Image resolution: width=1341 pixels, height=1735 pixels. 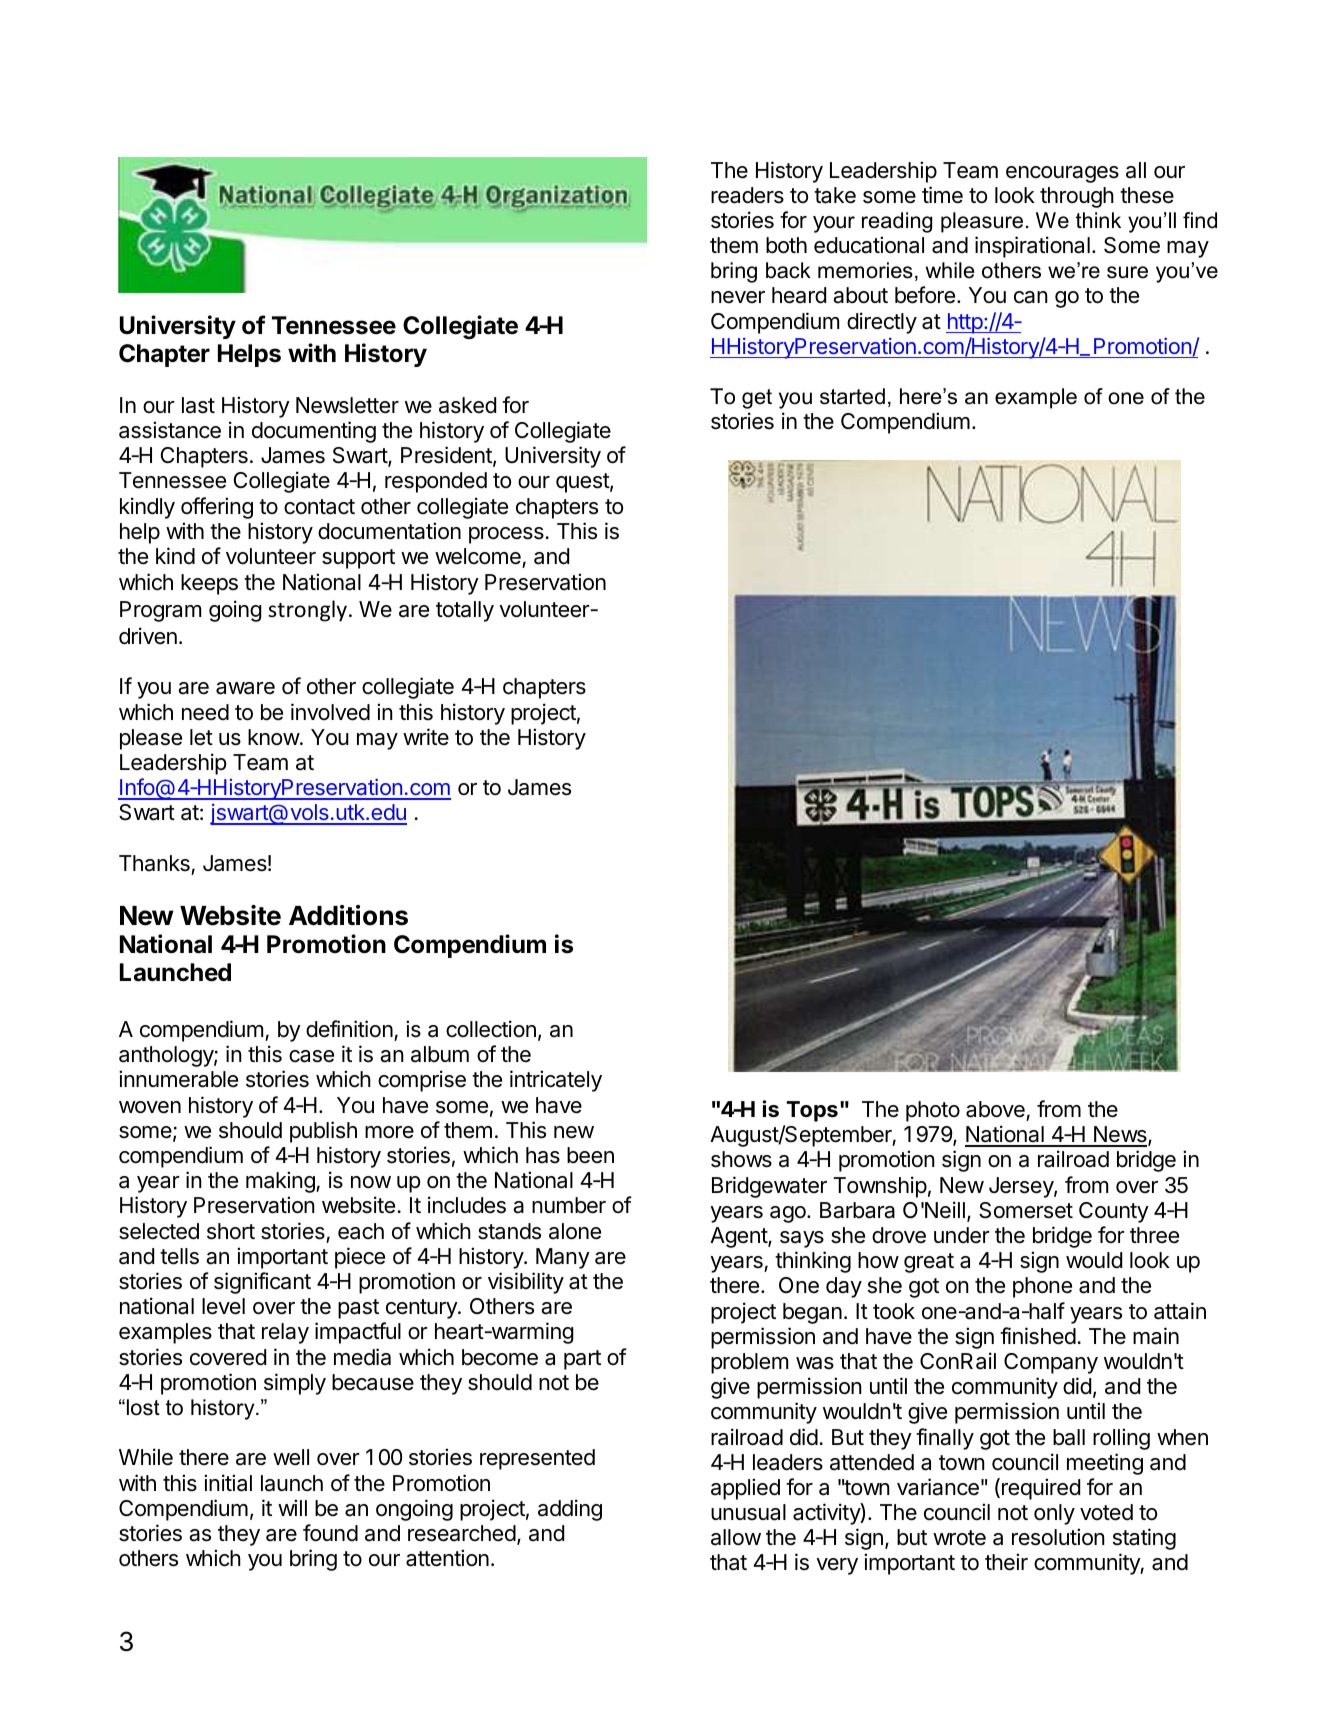 What do you see at coordinates (852, 396) in the document?
I see `started` at bounding box center [852, 396].
